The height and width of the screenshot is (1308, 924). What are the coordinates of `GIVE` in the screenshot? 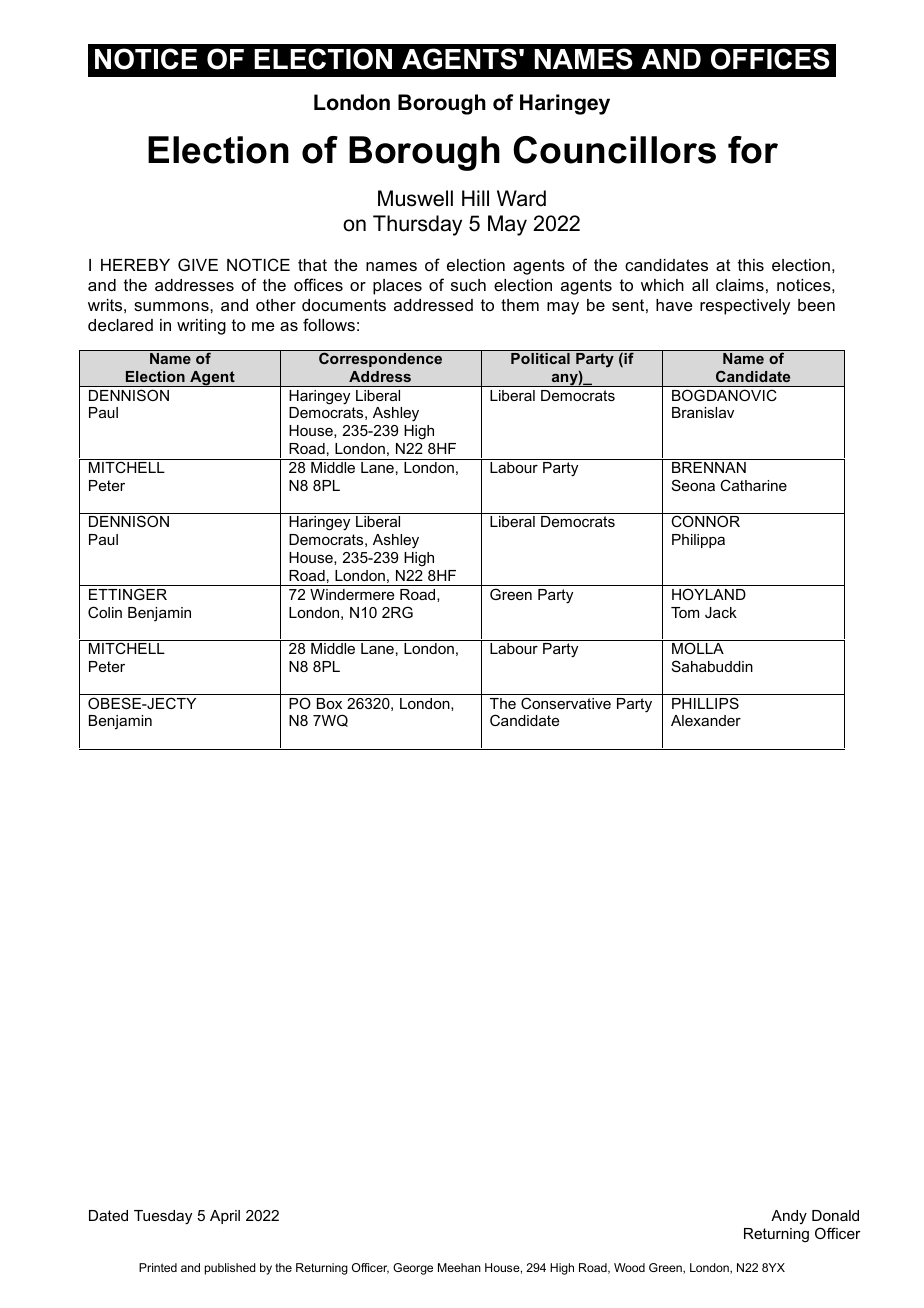 It's located at (198, 264).
